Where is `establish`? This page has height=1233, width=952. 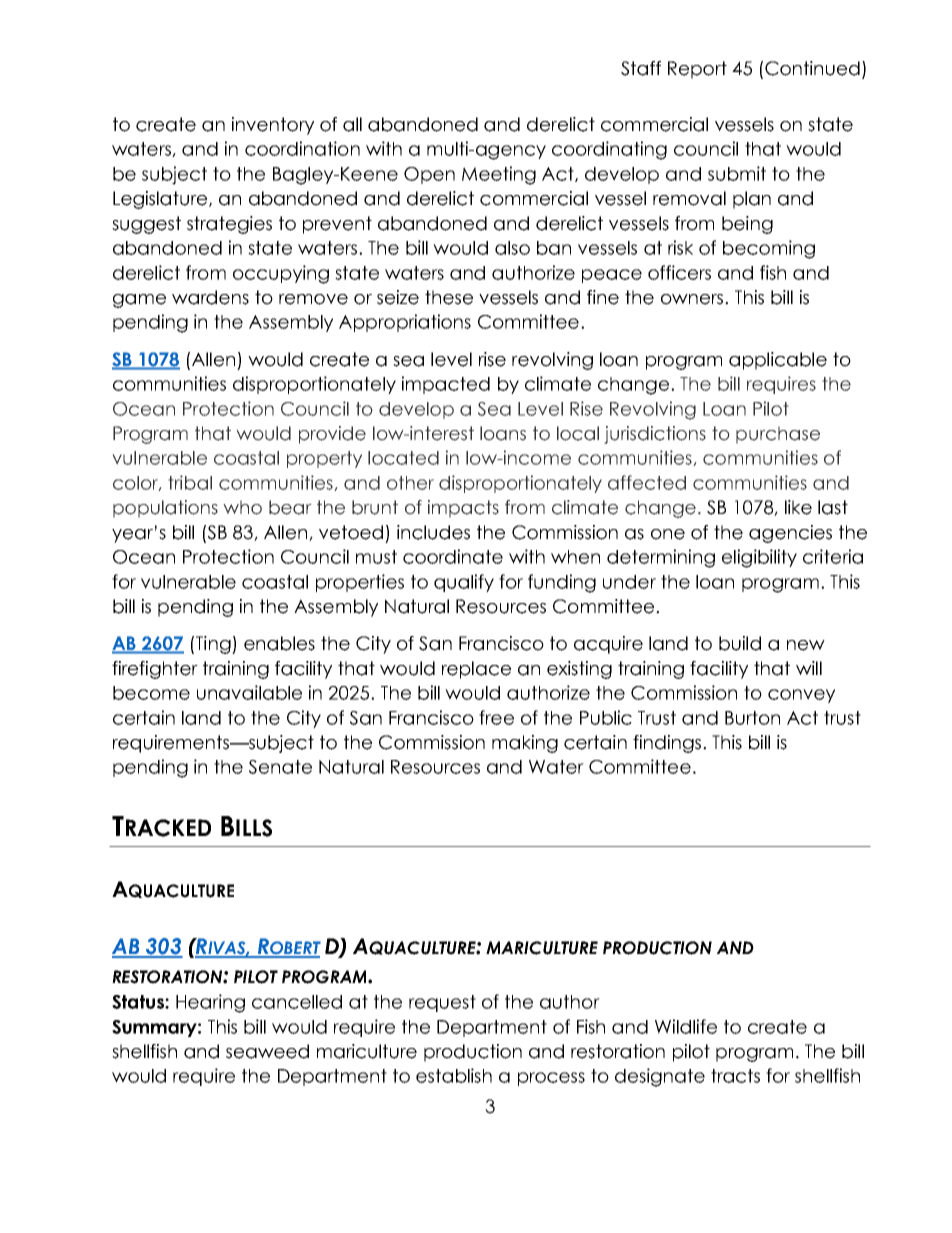 establish is located at coordinates (454, 1075).
